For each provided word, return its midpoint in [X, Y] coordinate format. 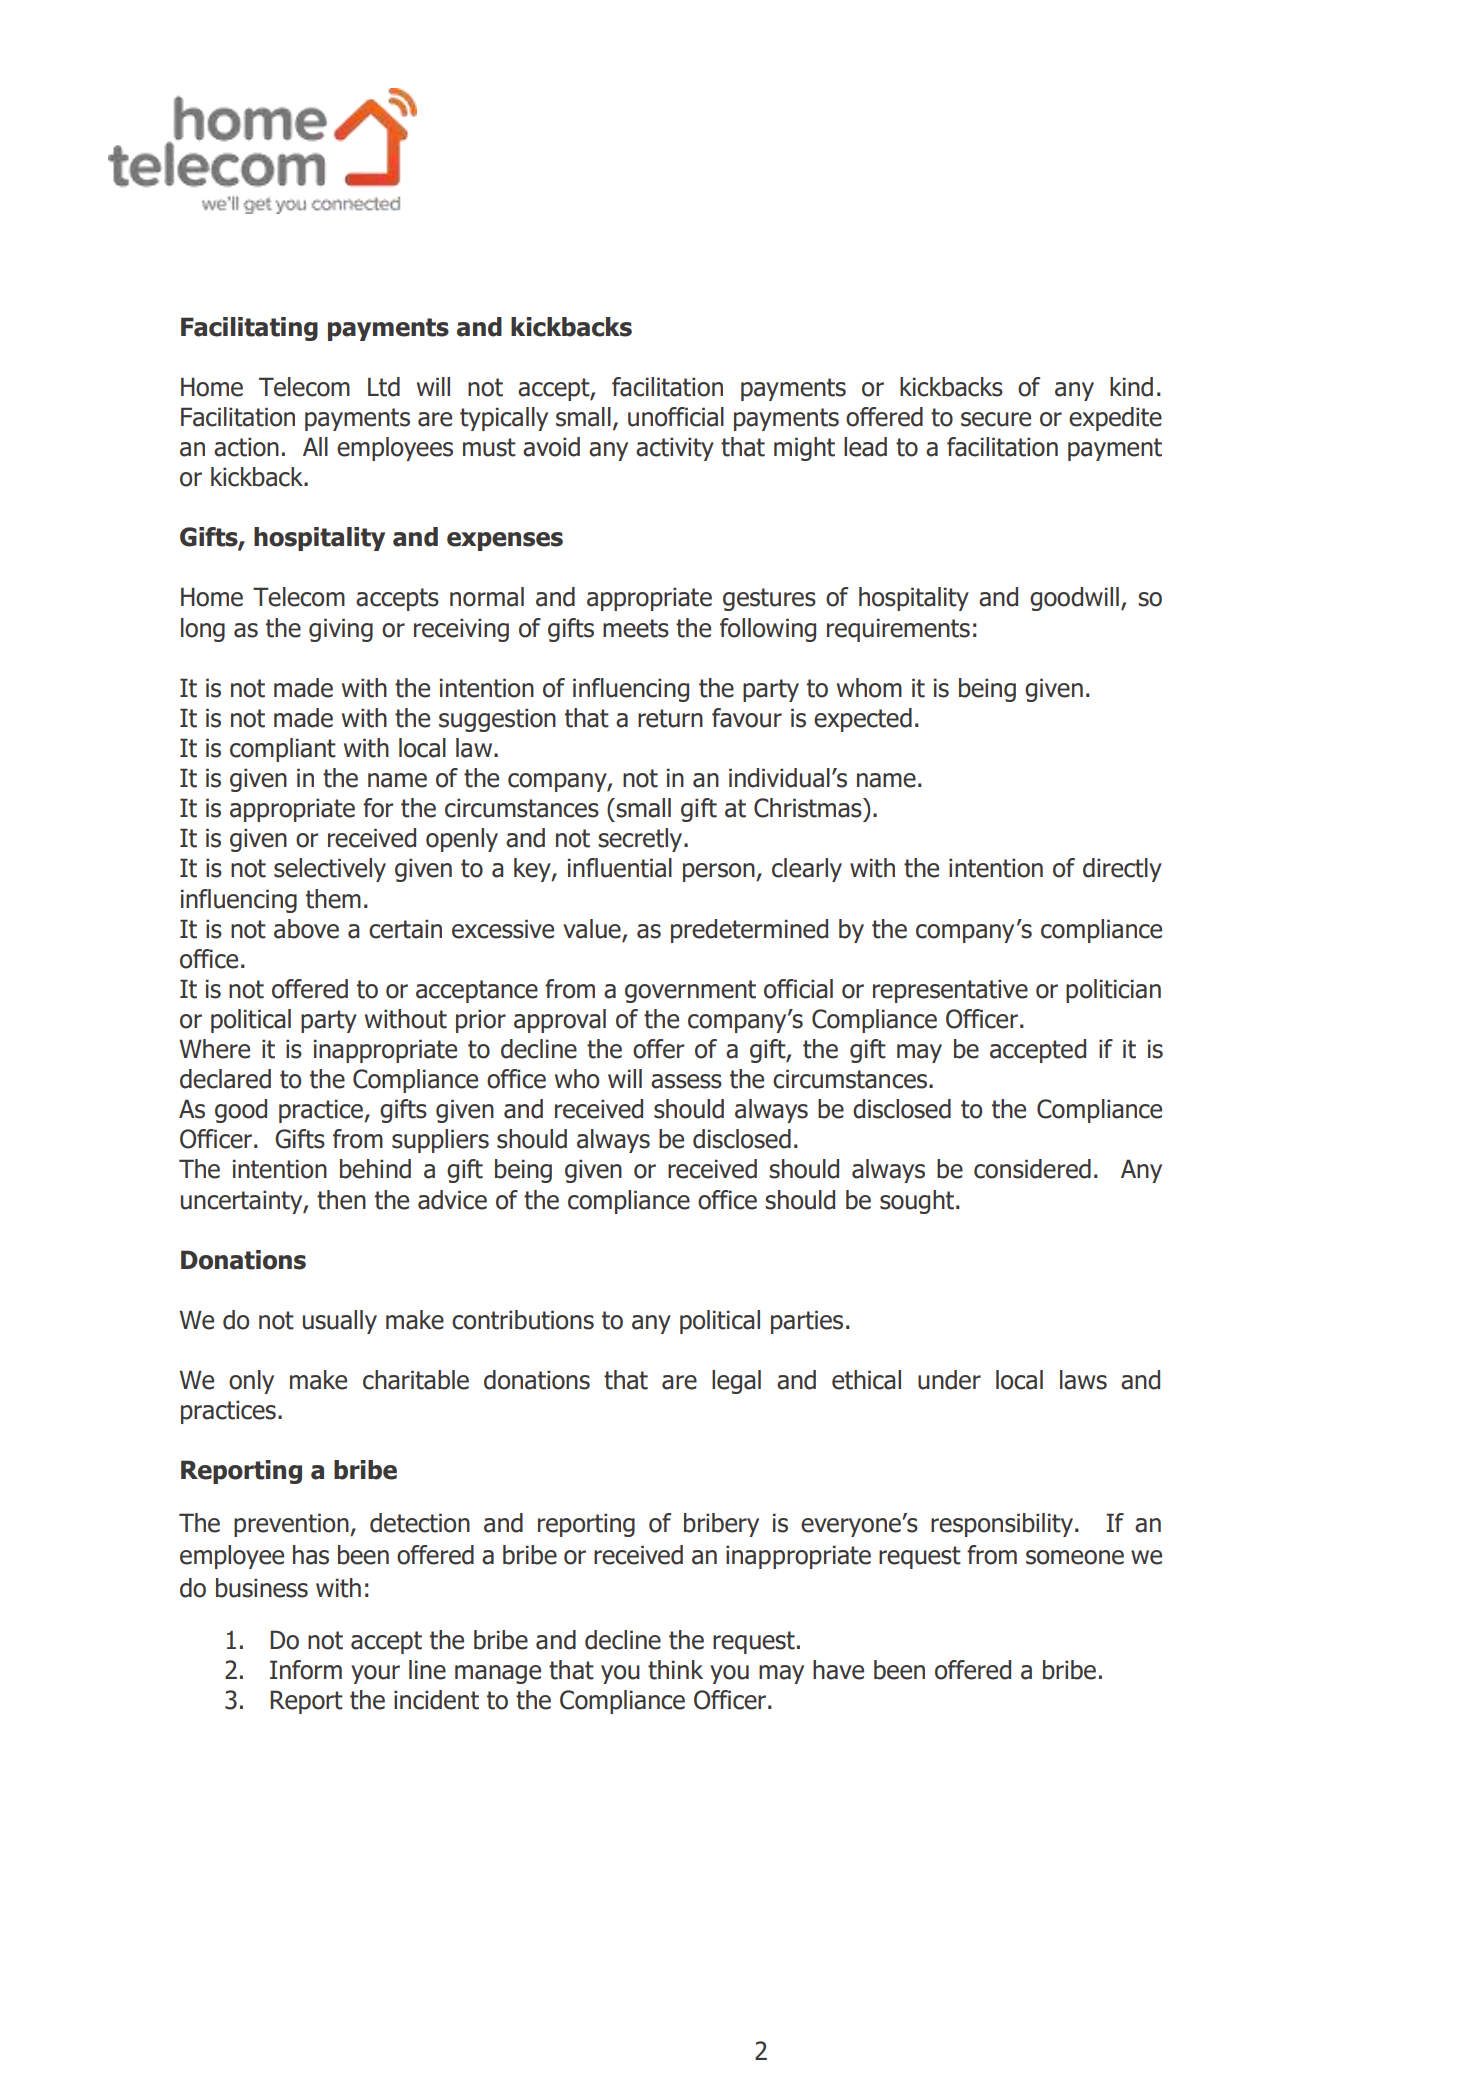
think [675, 1670]
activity [675, 449]
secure [996, 419]
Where [214, 1049]
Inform [306, 1670]
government [690, 991]
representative [950, 991]
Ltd [384, 387]
